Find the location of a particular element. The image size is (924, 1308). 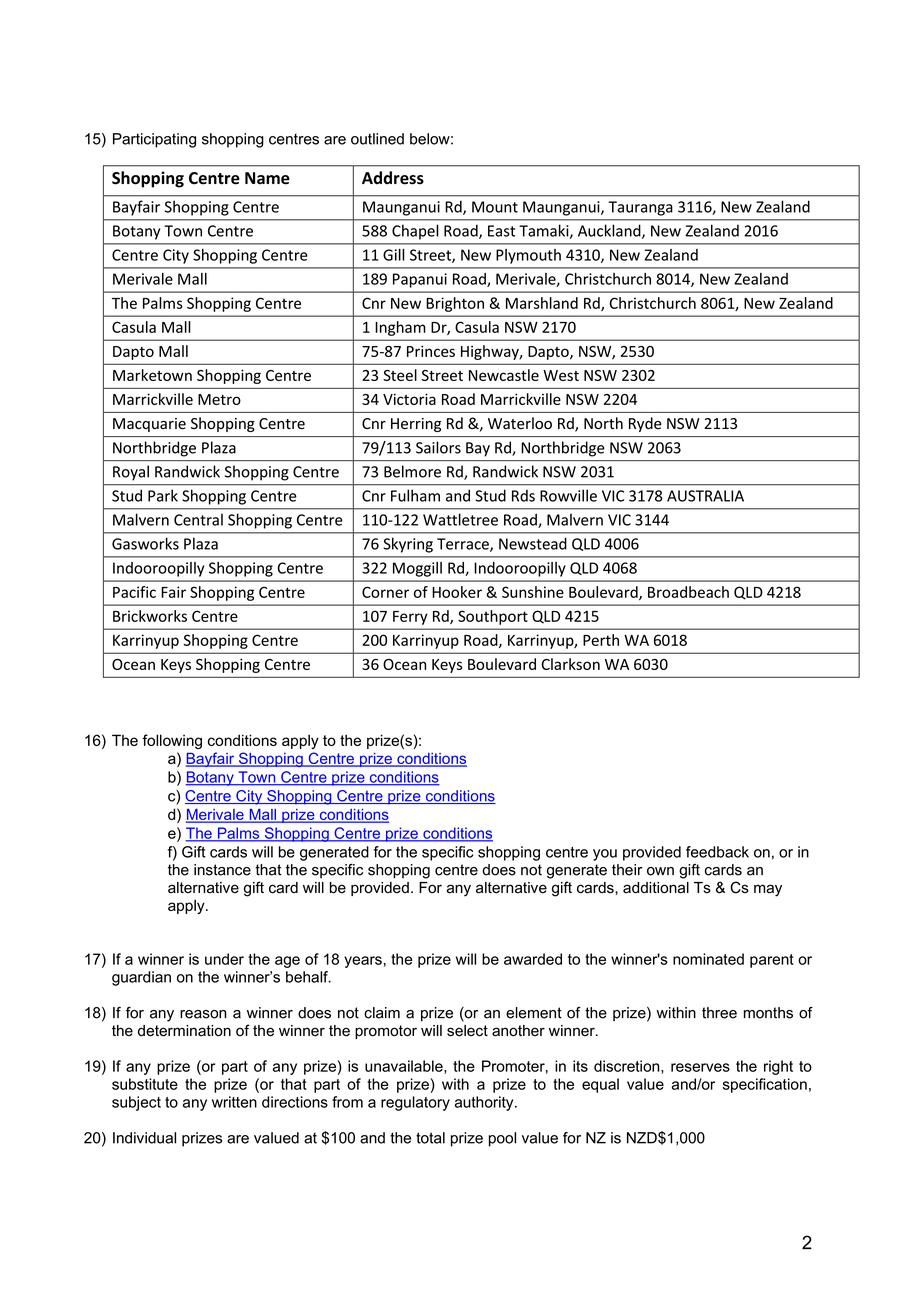

Tauranga is located at coordinates (641, 208).
